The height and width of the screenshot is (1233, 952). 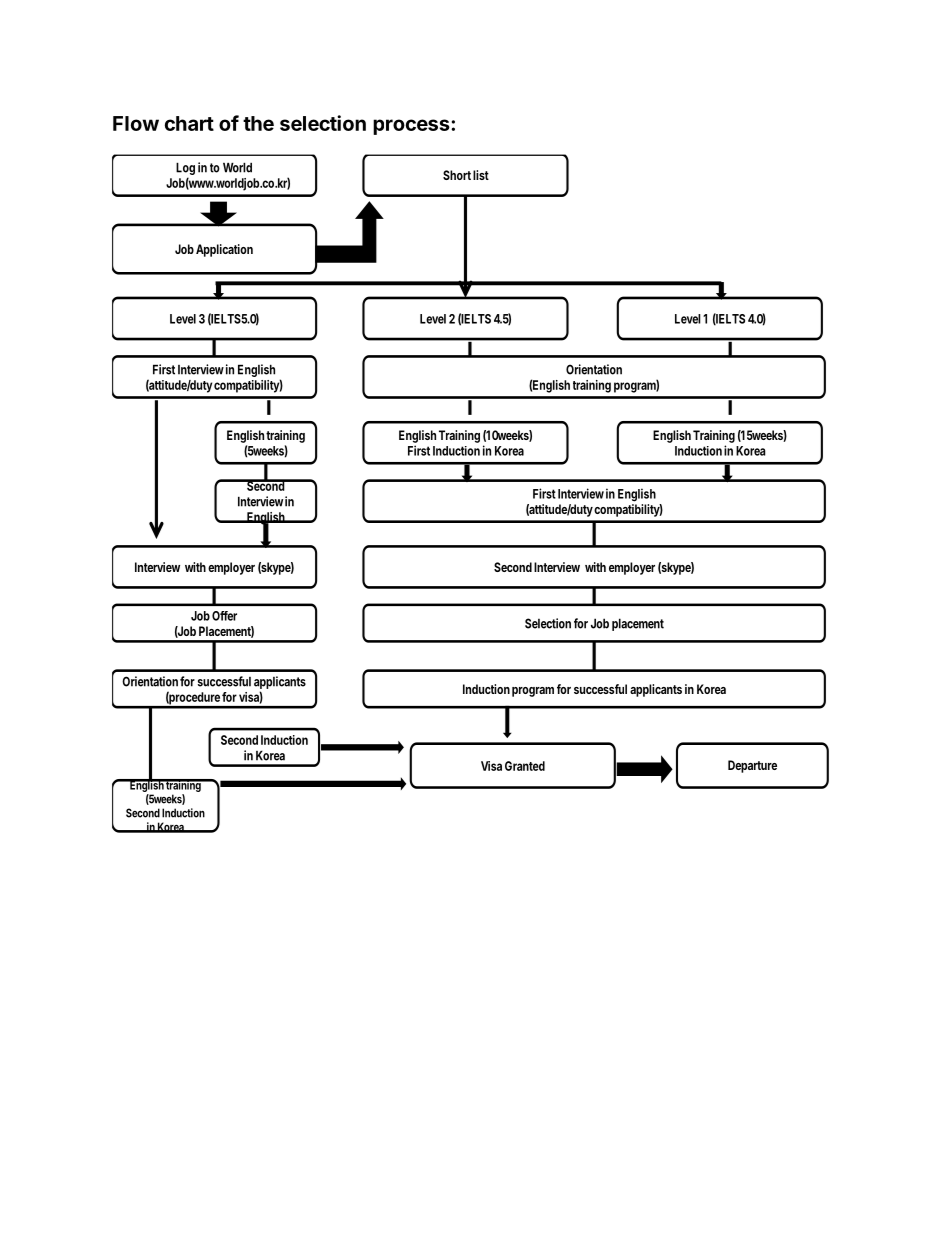 I want to click on Granted, so click(x=525, y=766).
